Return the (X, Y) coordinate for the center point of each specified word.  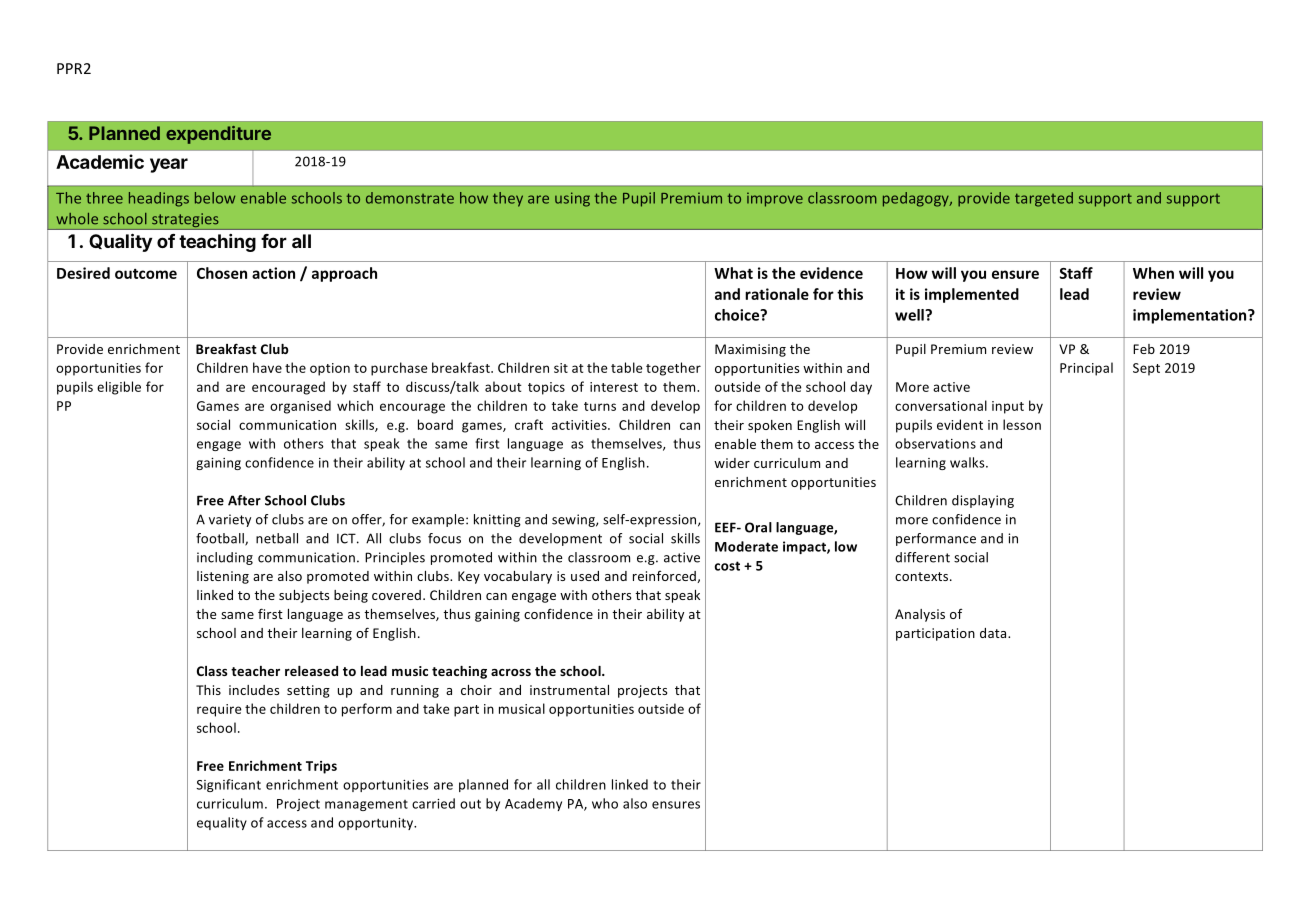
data (994, 633)
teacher (255, 671)
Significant (229, 785)
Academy (533, 804)
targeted (1044, 199)
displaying (983, 501)
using (572, 199)
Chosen (222, 273)
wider (732, 463)
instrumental (569, 690)
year (169, 165)
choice (738, 315)
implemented (972, 295)
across (511, 672)
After (244, 500)
